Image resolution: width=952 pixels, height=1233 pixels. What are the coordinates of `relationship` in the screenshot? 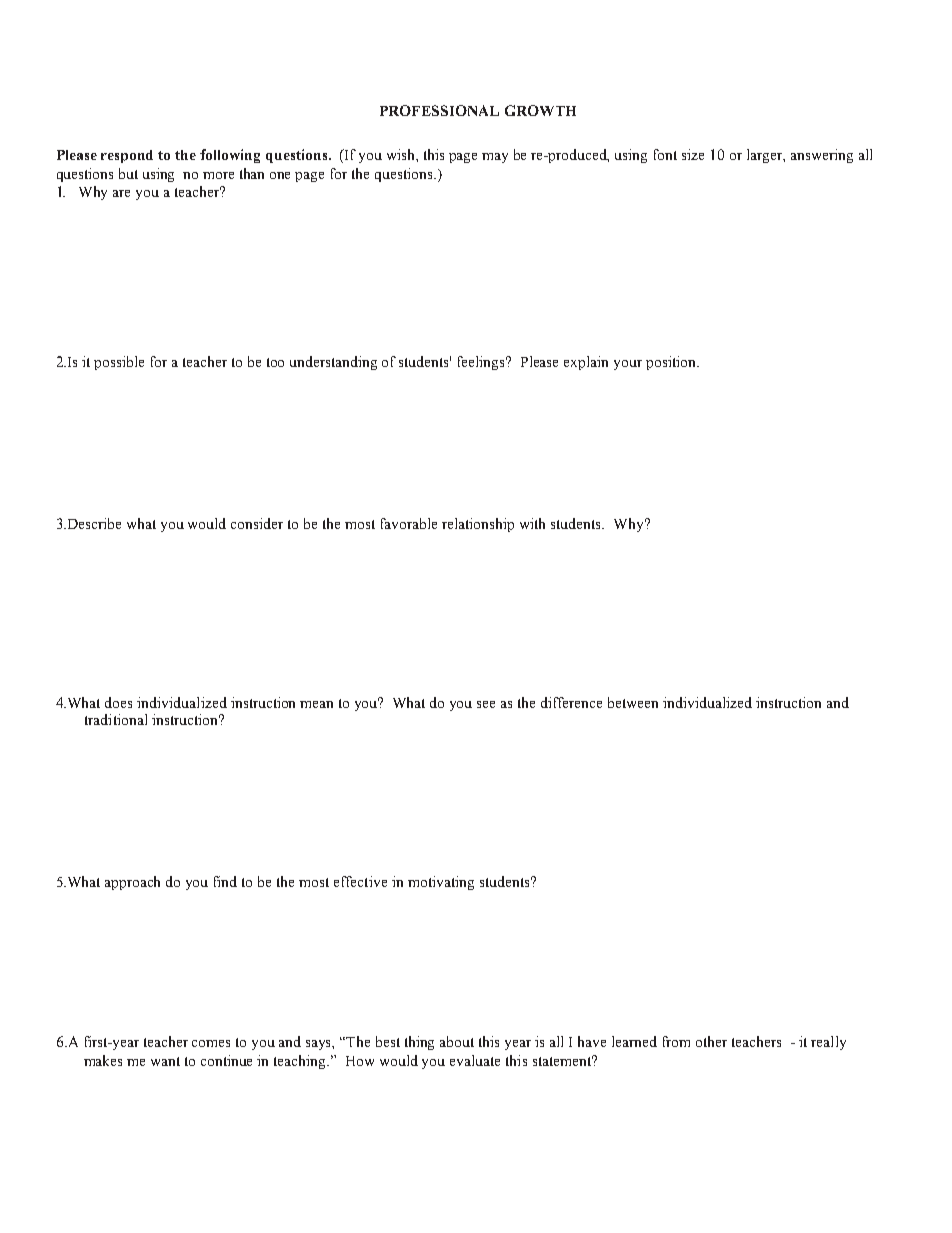 It's located at (478, 525).
